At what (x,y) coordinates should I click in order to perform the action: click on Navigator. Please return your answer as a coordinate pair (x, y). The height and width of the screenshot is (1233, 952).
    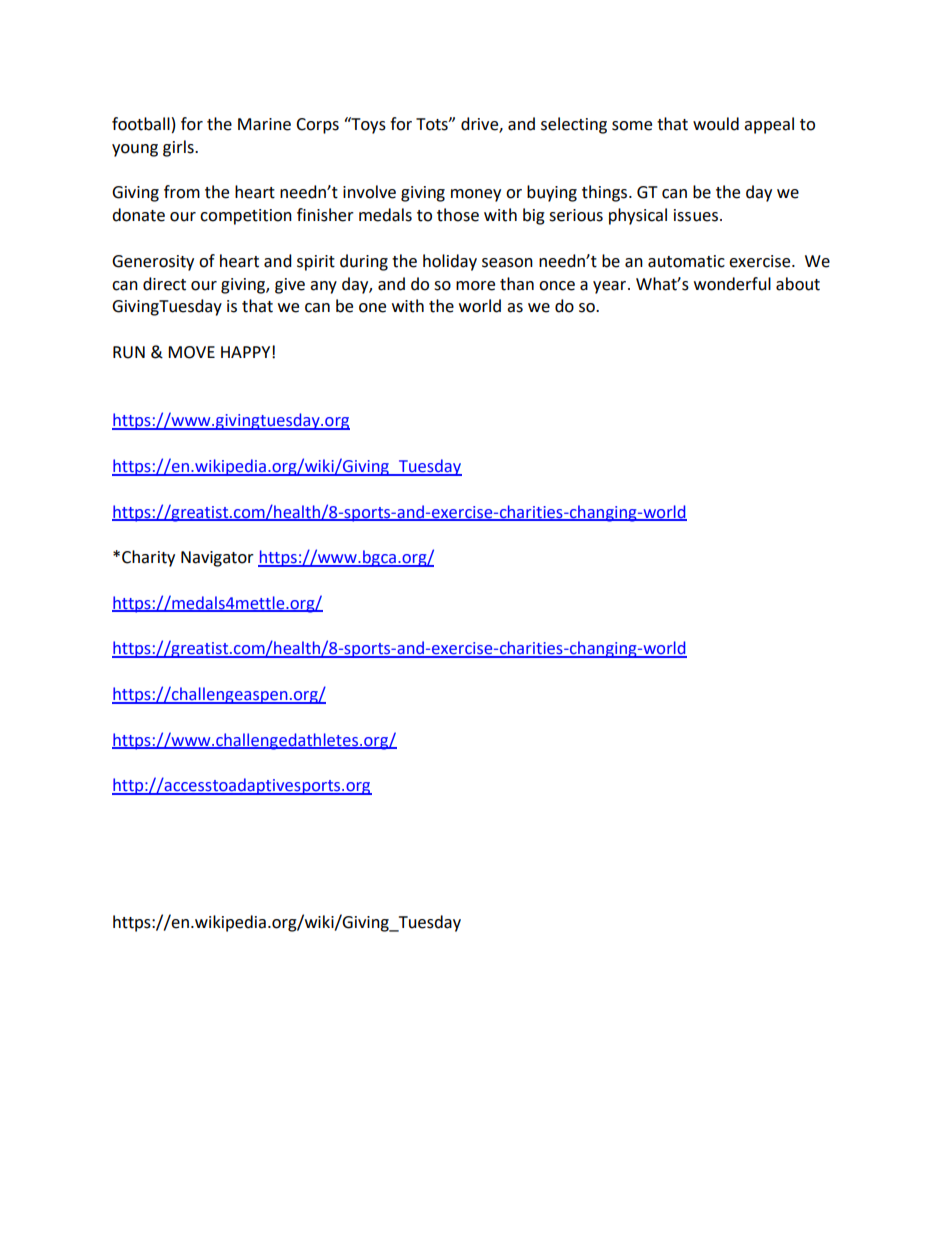
    Looking at the image, I should click on (217, 559).
